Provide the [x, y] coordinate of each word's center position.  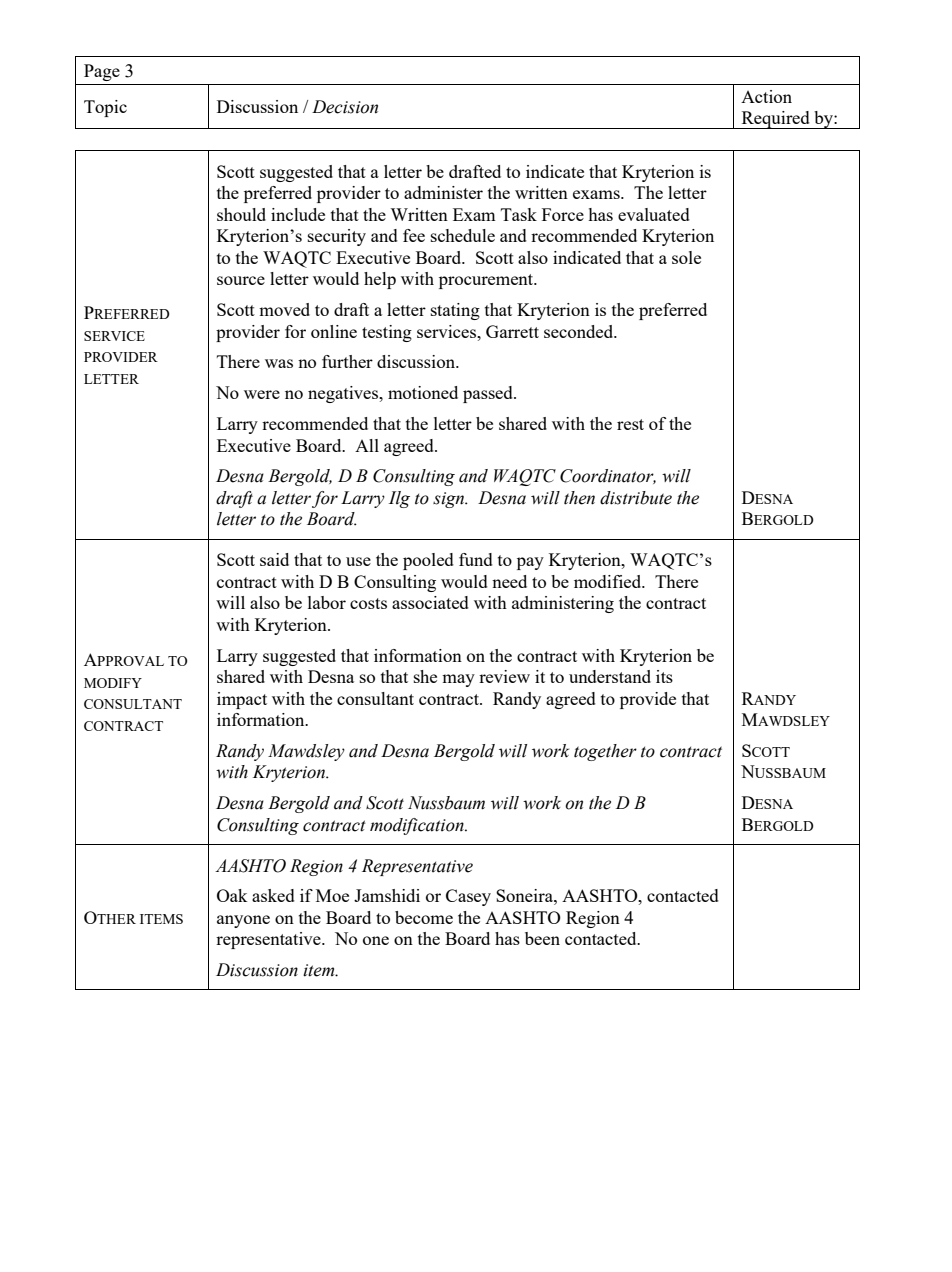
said [274, 559]
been [542, 938]
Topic [105, 108]
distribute [636, 498]
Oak [232, 895]
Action [766, 96]
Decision [345, 107]
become [424, 917]
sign [450, 500]
